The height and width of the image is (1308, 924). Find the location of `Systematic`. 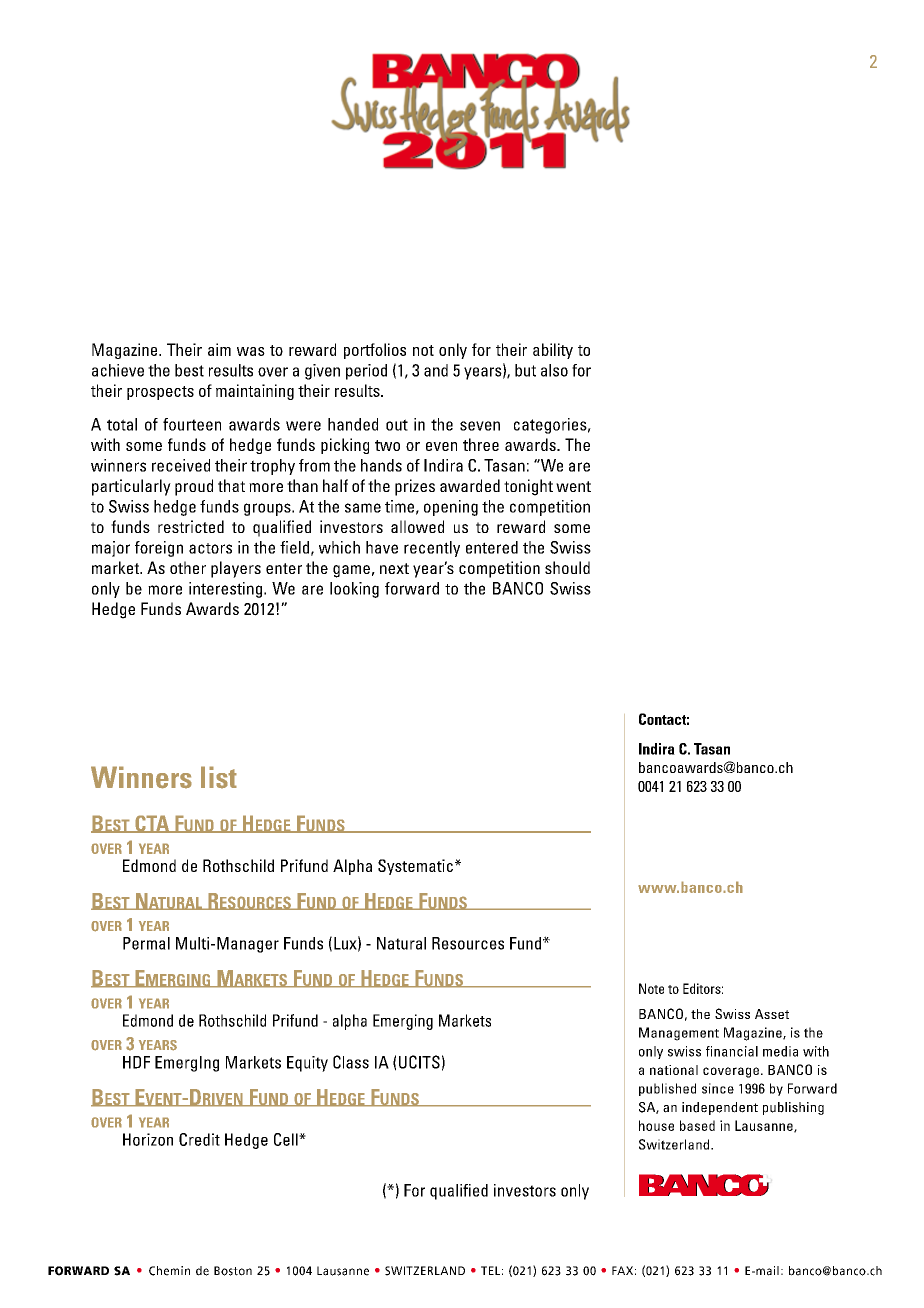

Systematic is located at coordinates (415, 867).
